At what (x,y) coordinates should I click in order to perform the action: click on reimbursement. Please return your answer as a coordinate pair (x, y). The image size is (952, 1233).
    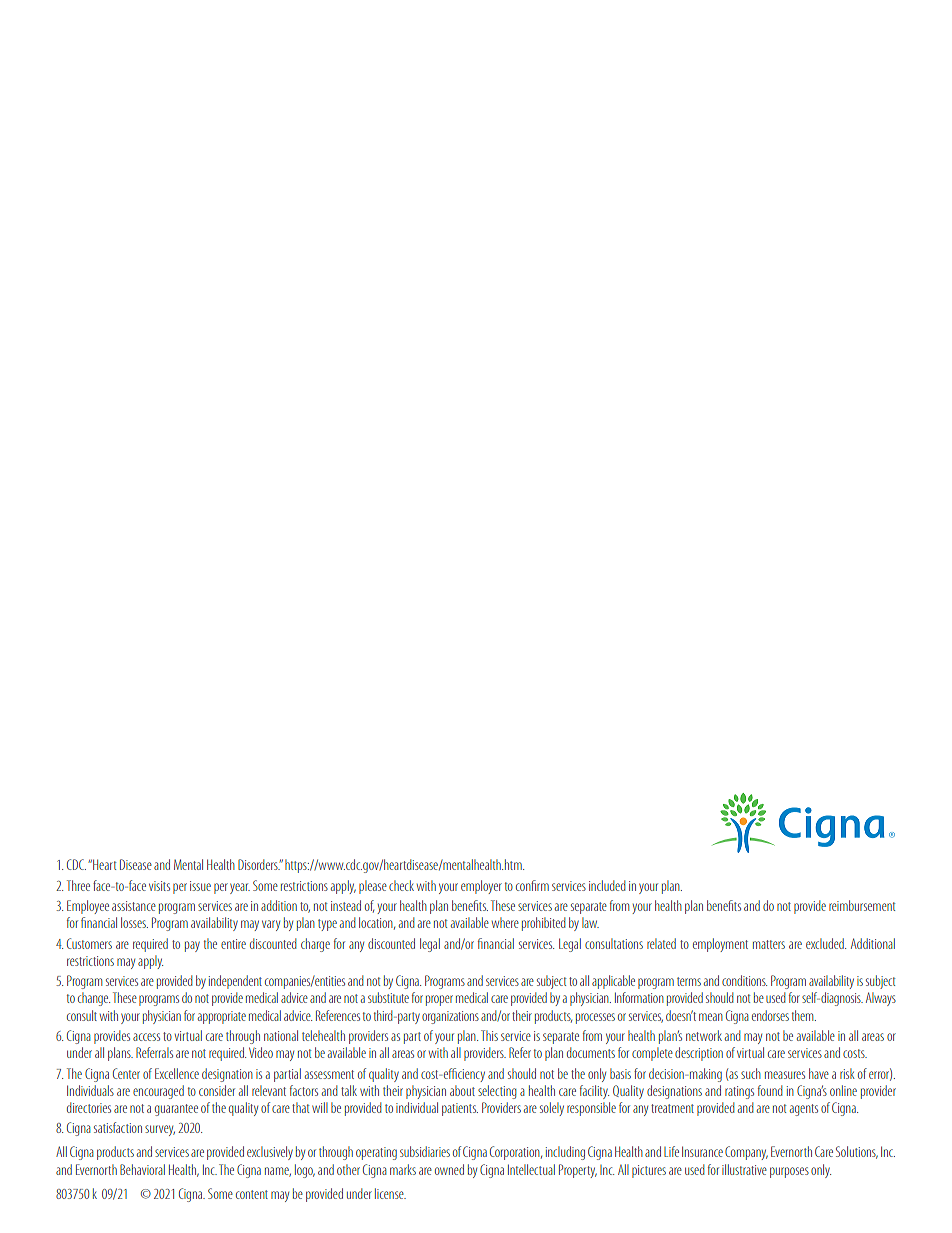
    Looking at the image, I should click on (862, 905).
